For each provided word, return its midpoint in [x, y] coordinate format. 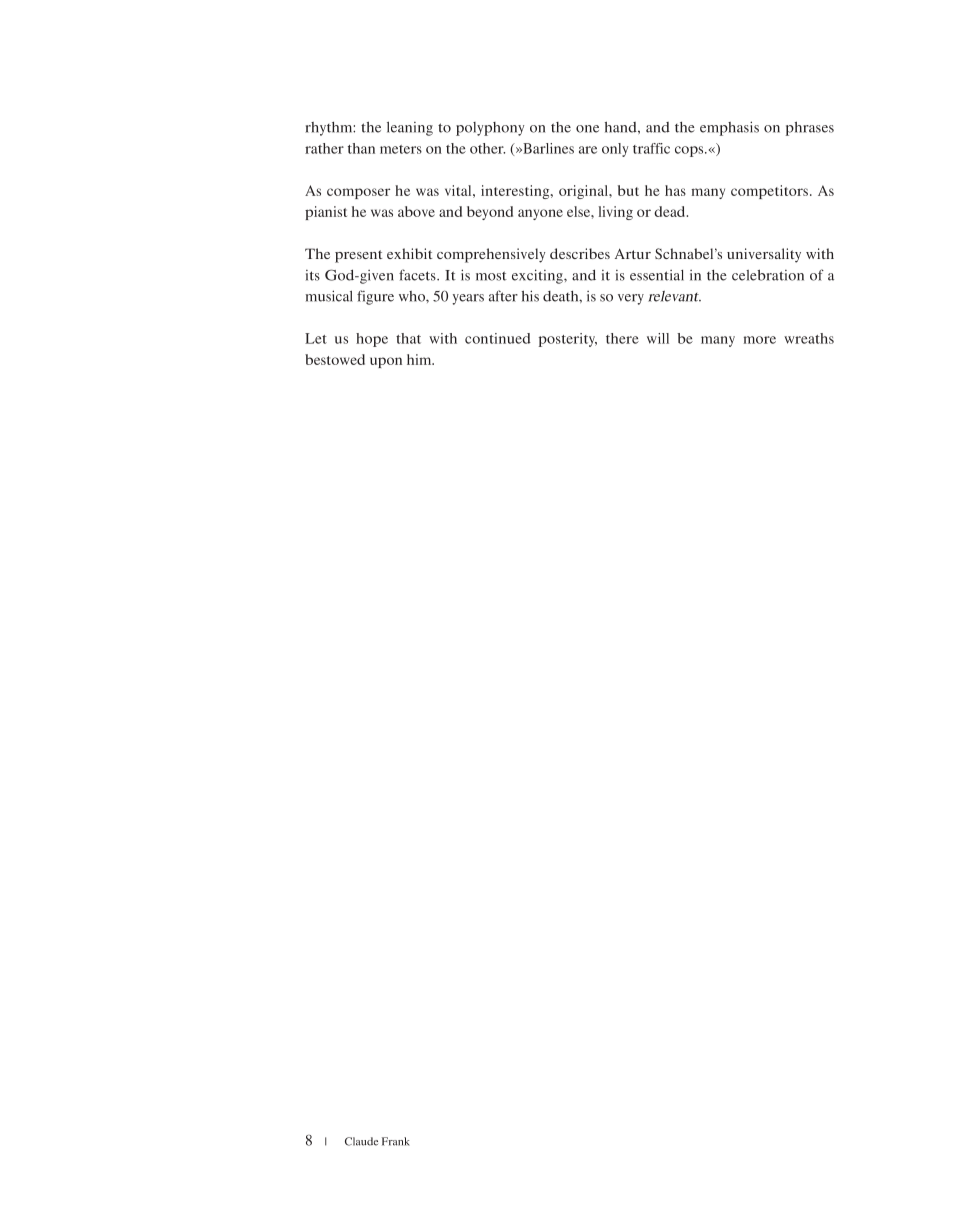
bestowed [335, 359]
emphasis [729, 128]
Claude [361, 1141]
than [361, 148]
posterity [568, 340]
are [588, 150]
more [760, 340]
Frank [396, 1141]
